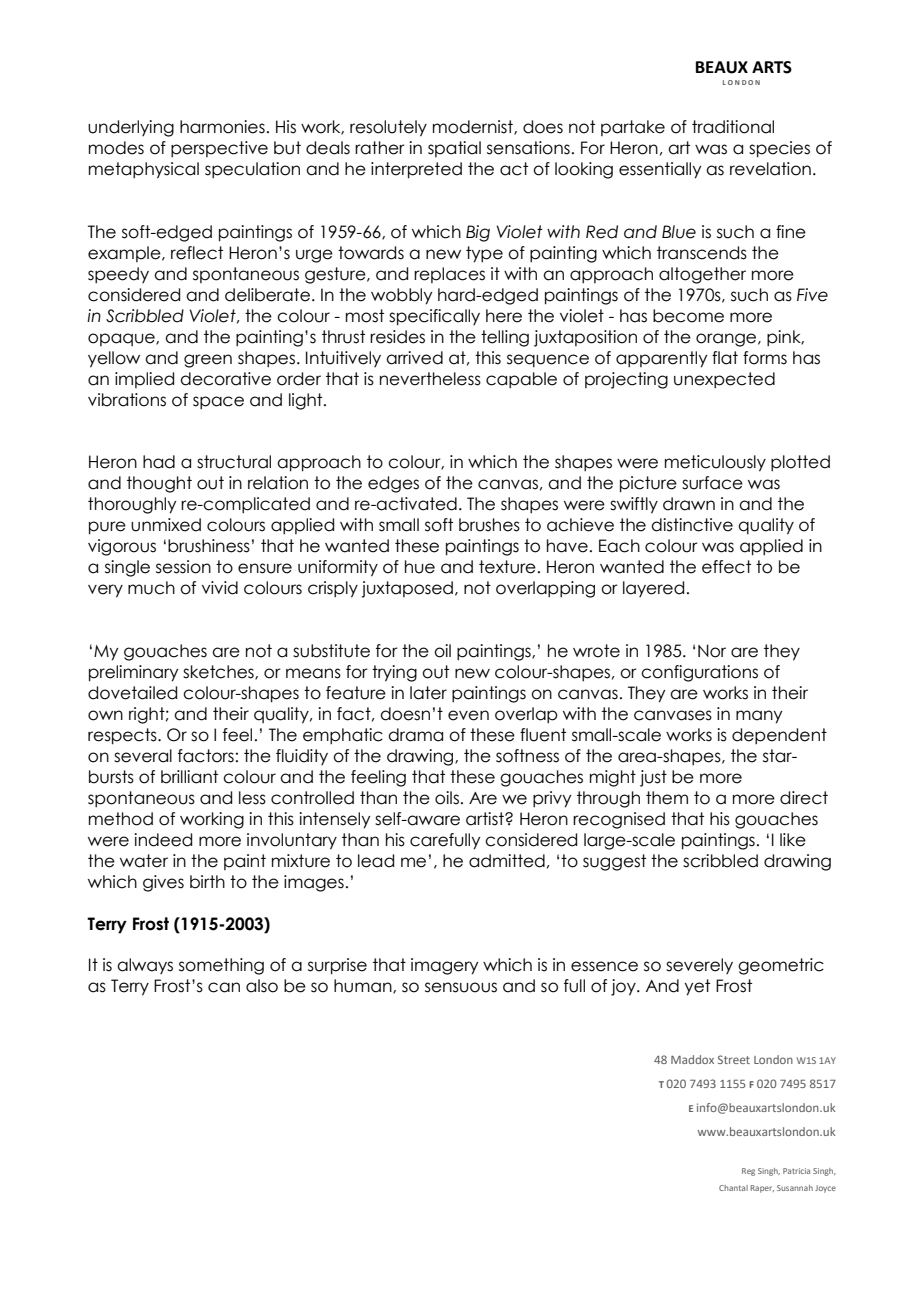  I want to click on sensuous, so click(461, 987).
